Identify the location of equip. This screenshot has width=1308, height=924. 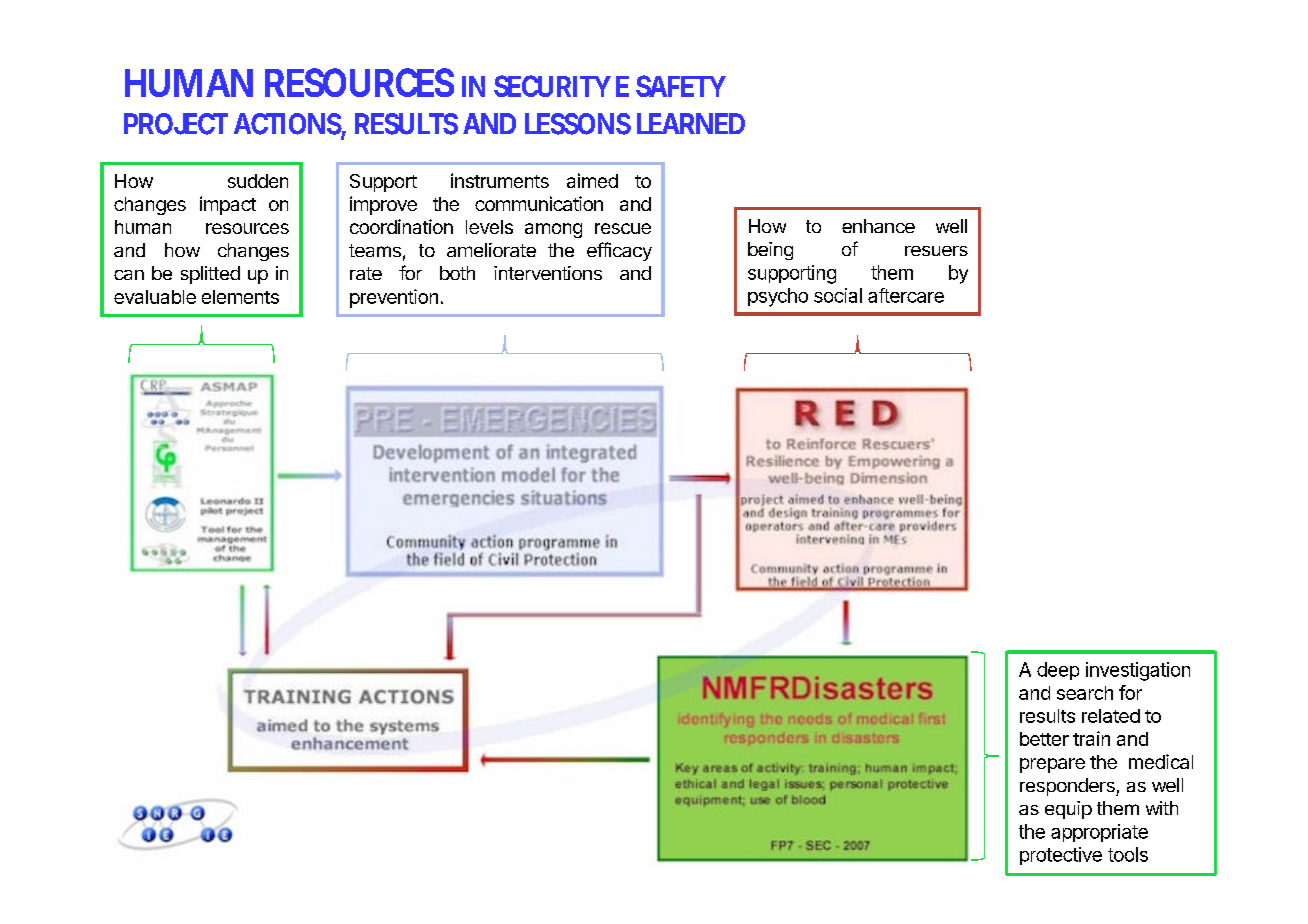
(1068, 810).
